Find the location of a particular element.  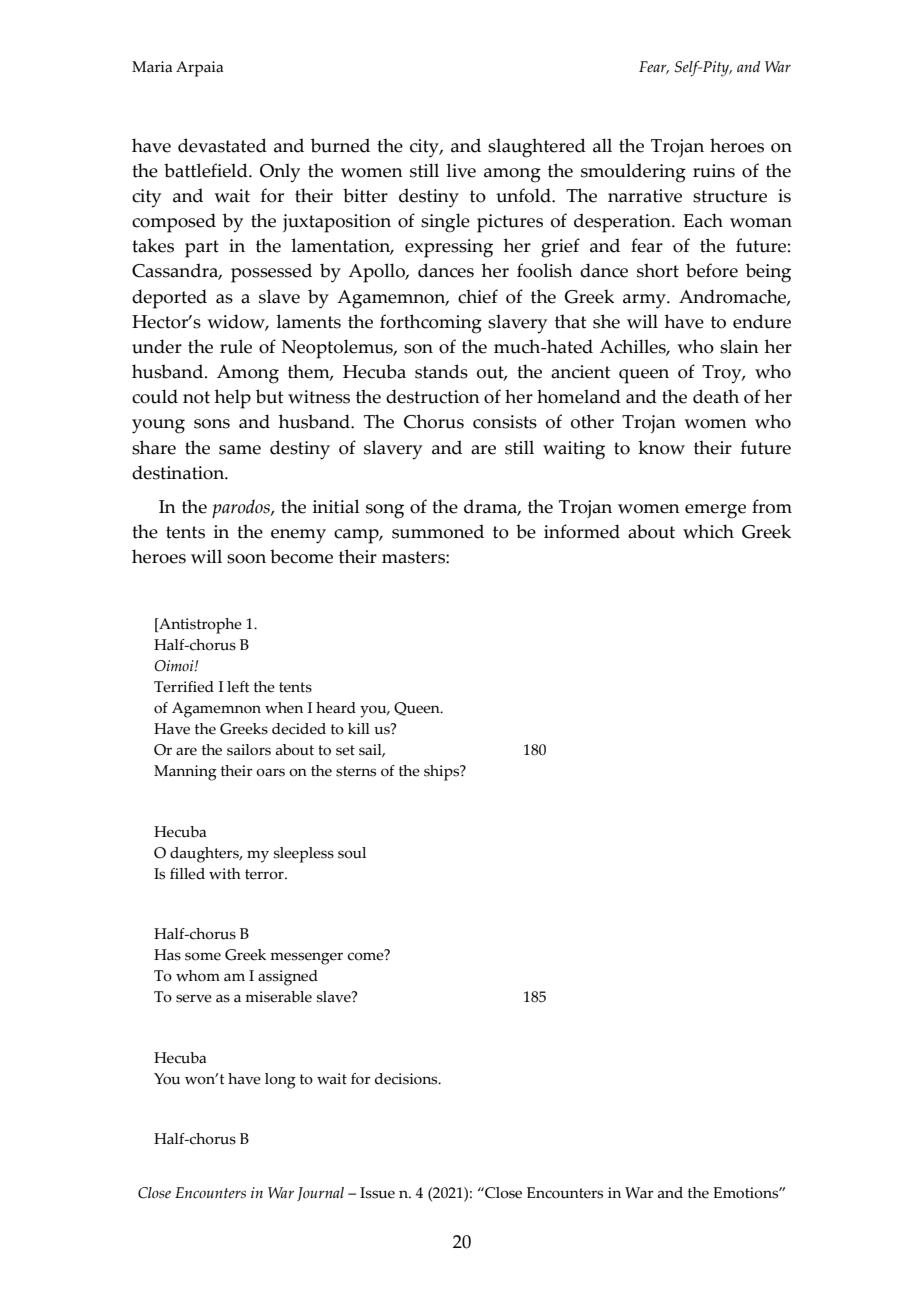

devastated is located at coordinates (222, 145).
